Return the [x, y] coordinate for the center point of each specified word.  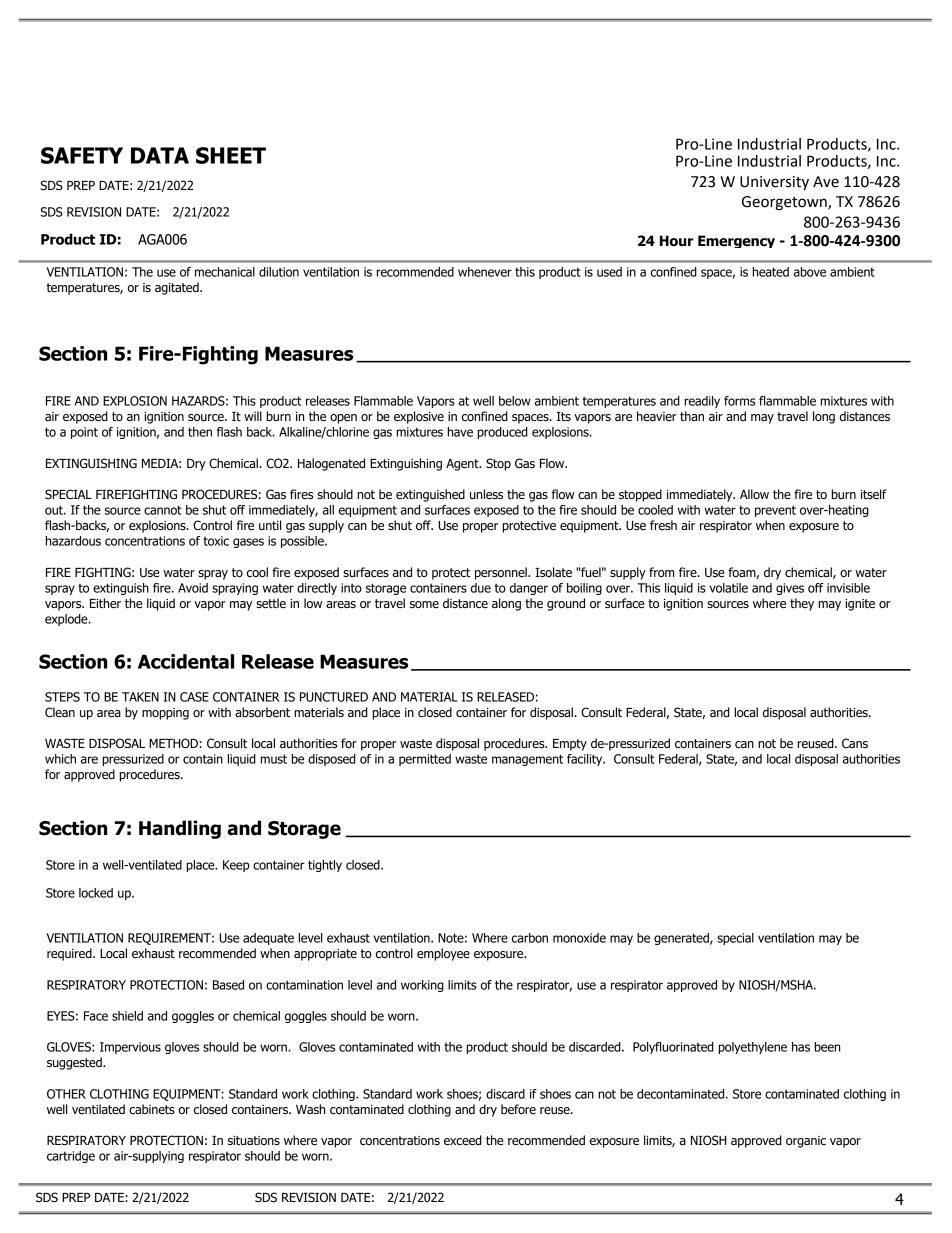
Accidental [186, 661]
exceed [463, 1140]
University [774, 183]
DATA [160, 155]
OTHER [66, 1094]
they [802, 604]
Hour [677, 241]
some [424, 604]
